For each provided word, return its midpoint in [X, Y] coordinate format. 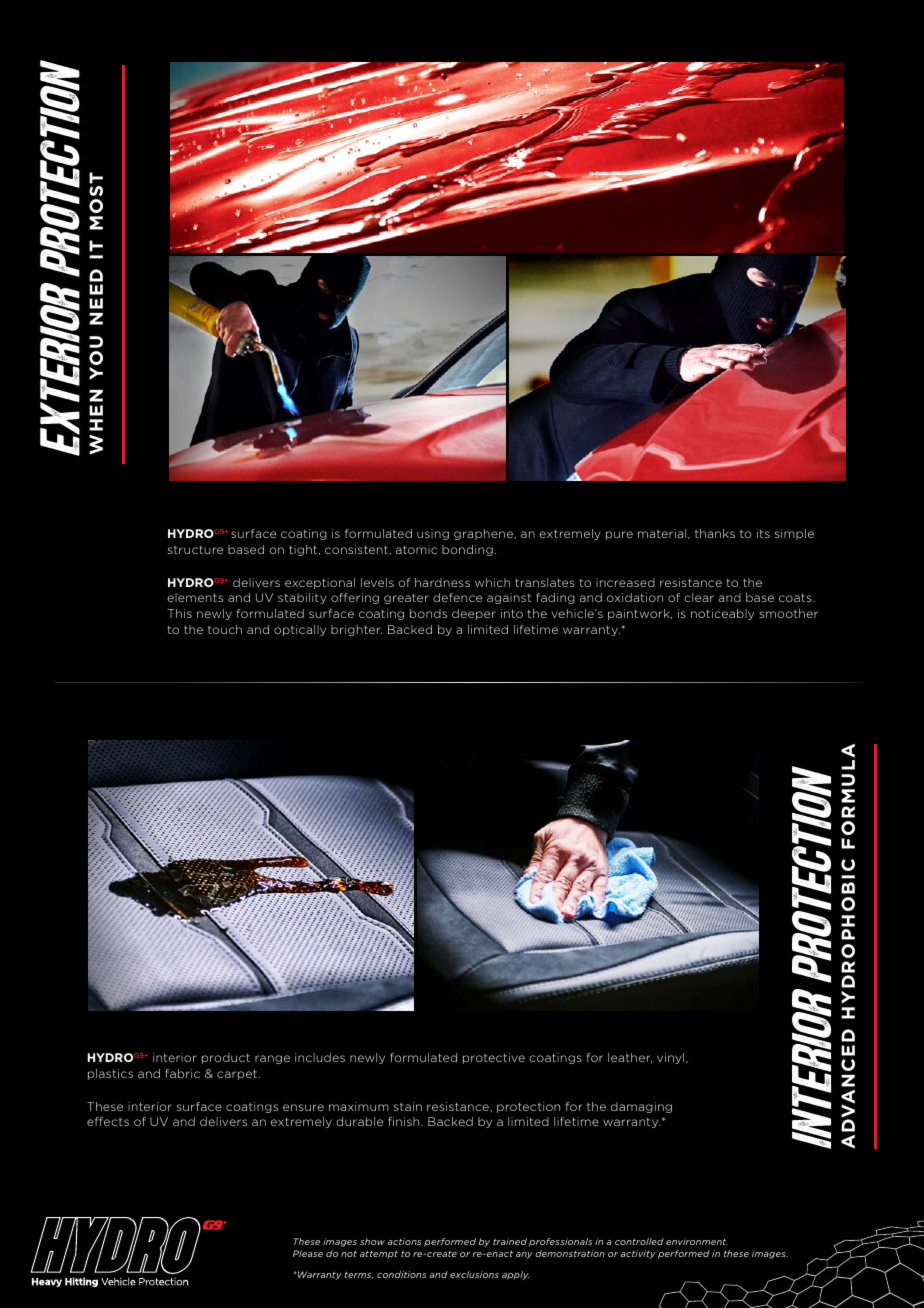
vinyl [670, 1058]
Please [308, 1253]
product [226, 1058]
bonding [467, 550]
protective [494, 1058]
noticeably [722, 614]
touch [225, 629]
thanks [715, 533]
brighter [356, 630]
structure [195, 549]
